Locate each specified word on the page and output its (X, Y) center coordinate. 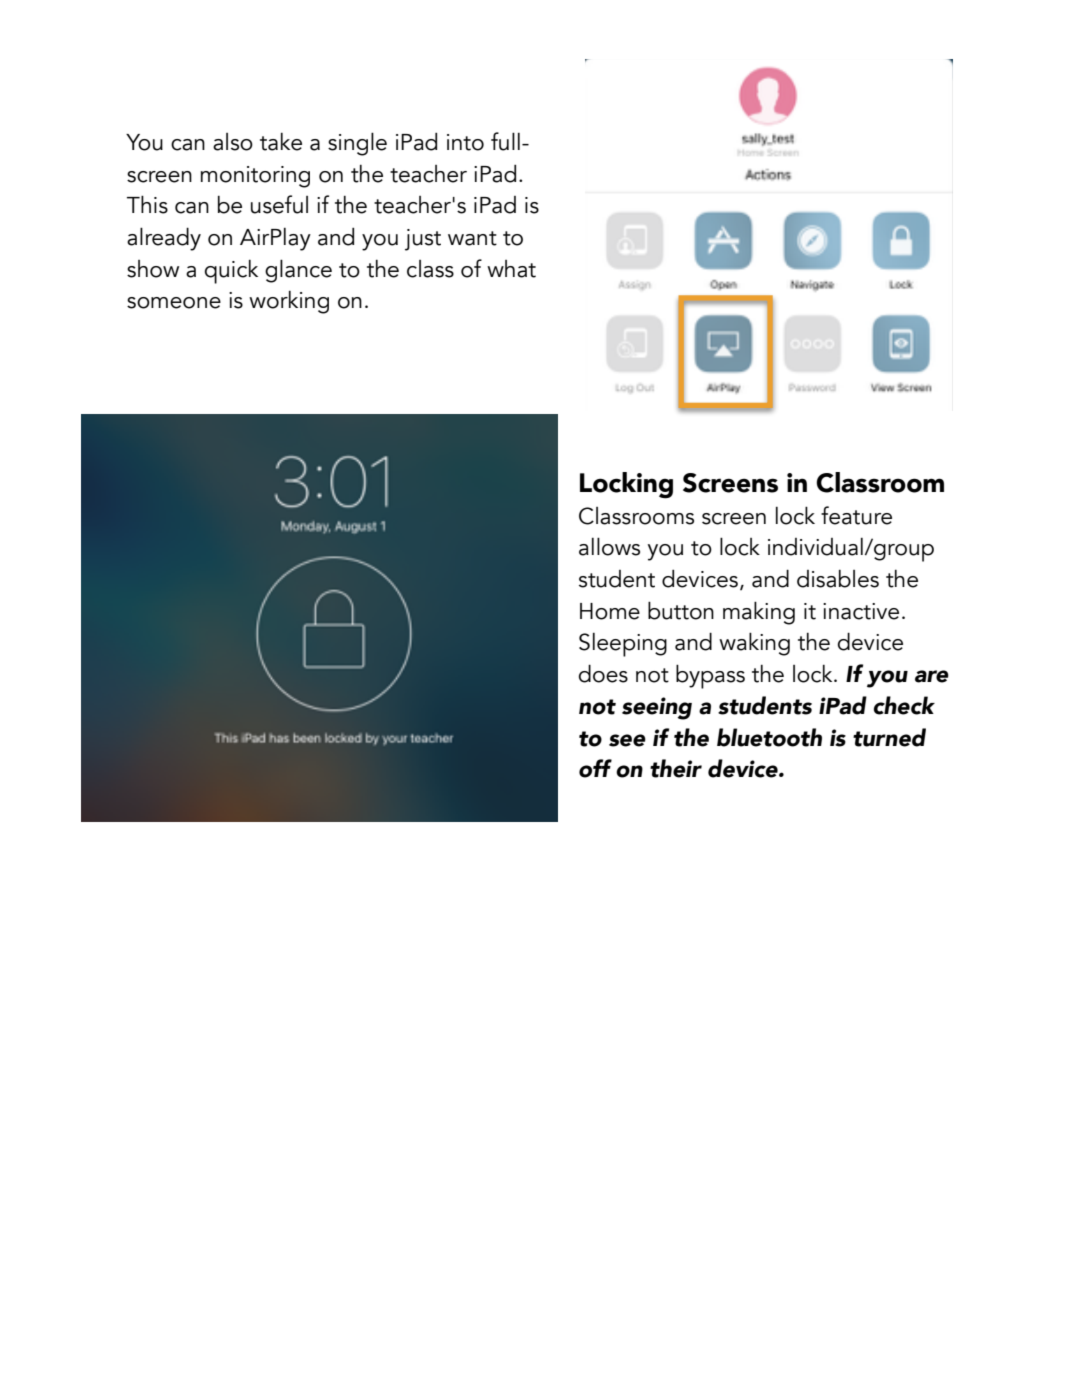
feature (856, 515)
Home (610, 611)
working (289, 302)
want (472, 238)
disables (838, 579)
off (595, 768)
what (511, 269)
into (465, 142)
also (233, 142)
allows (609, 546)
